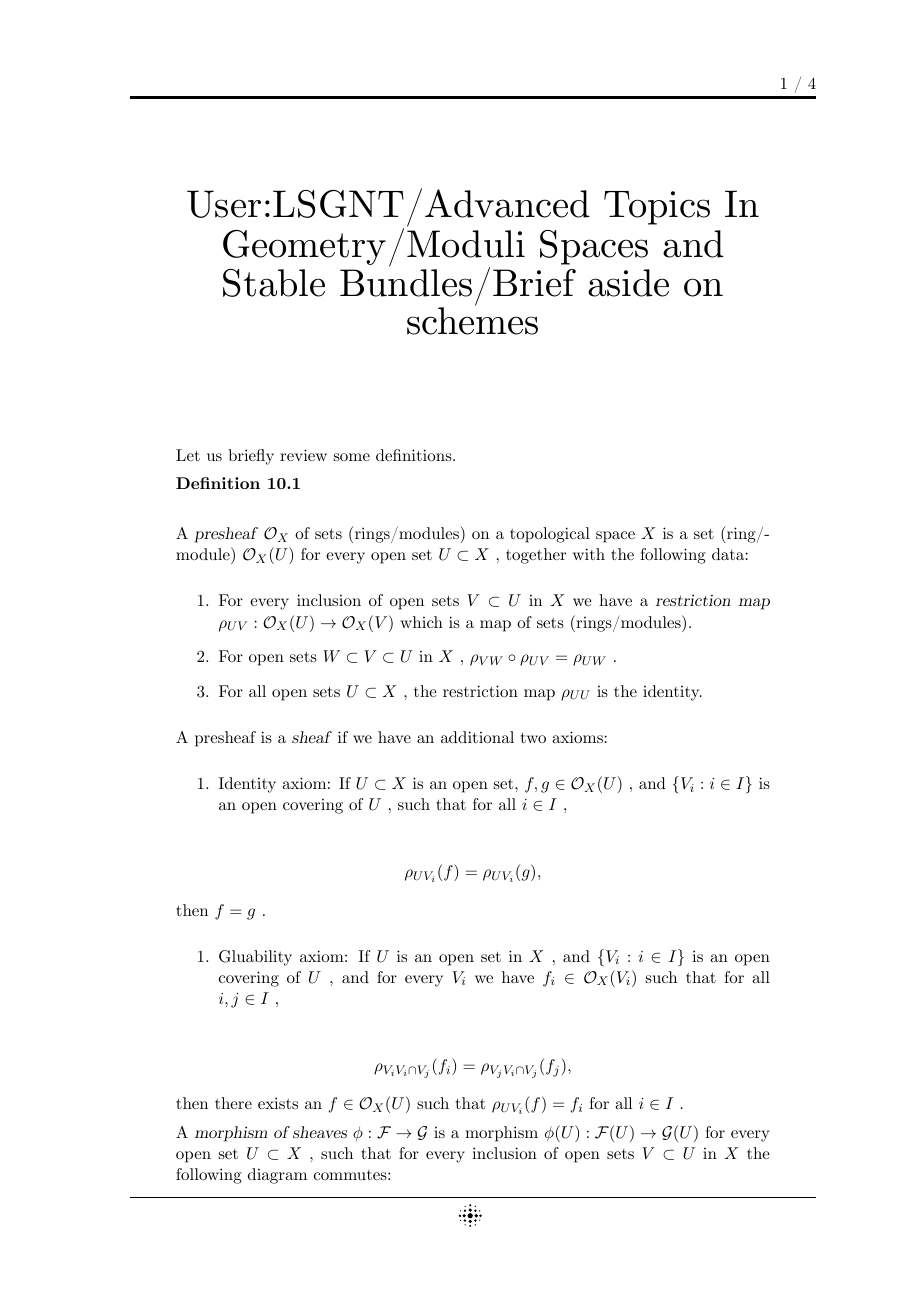  Describe the element at coordinates (421, 622) in the screenshot. I see `which` at that location.
